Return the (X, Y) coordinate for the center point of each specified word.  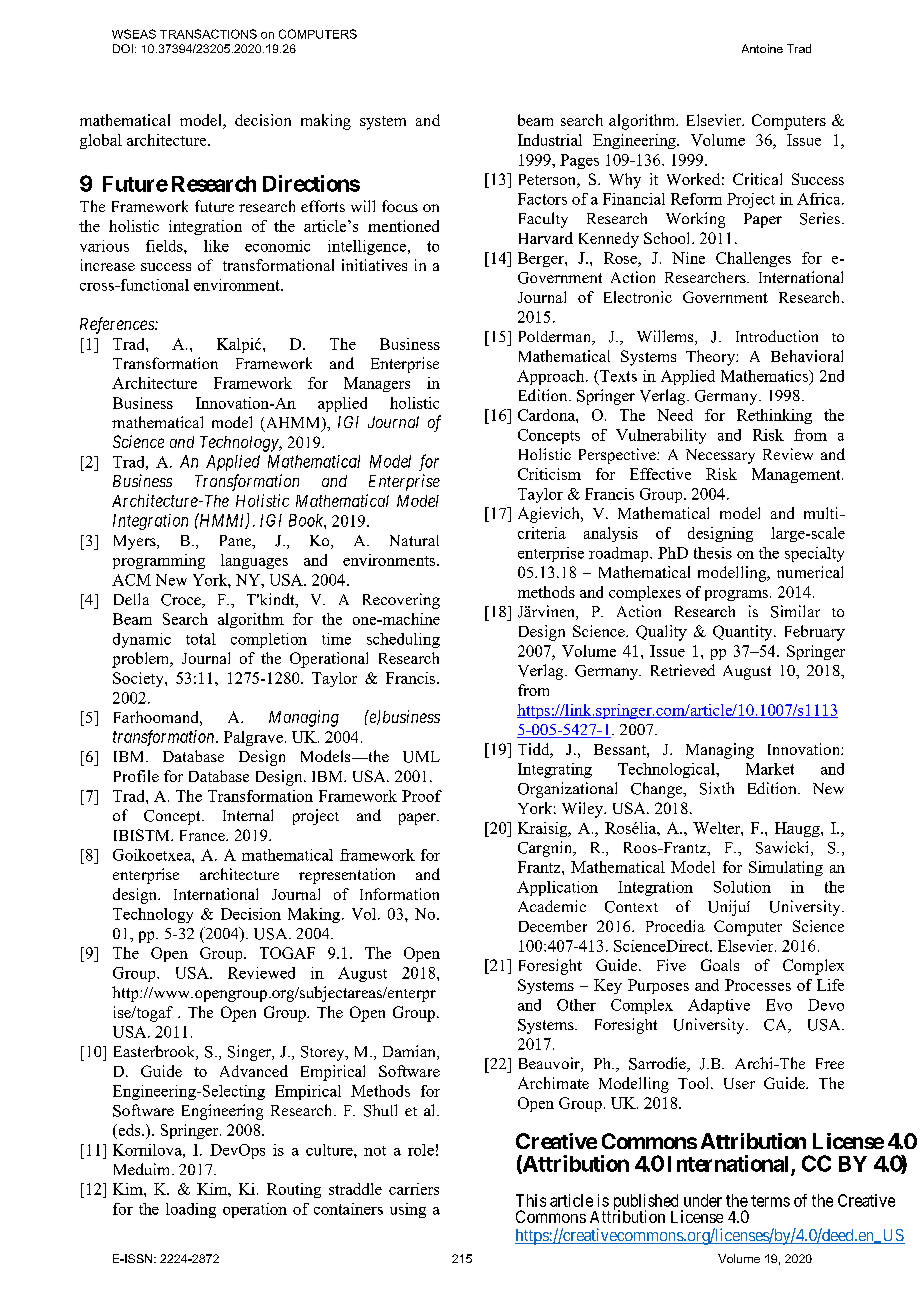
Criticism (549, 474)
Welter (717, 828)
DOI (123, 48)
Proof (422, 796)
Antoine (762, 48)
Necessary (720, 456)
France (203, 835)
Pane (237, 542)
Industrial (550, 140)
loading (191, 1210)
